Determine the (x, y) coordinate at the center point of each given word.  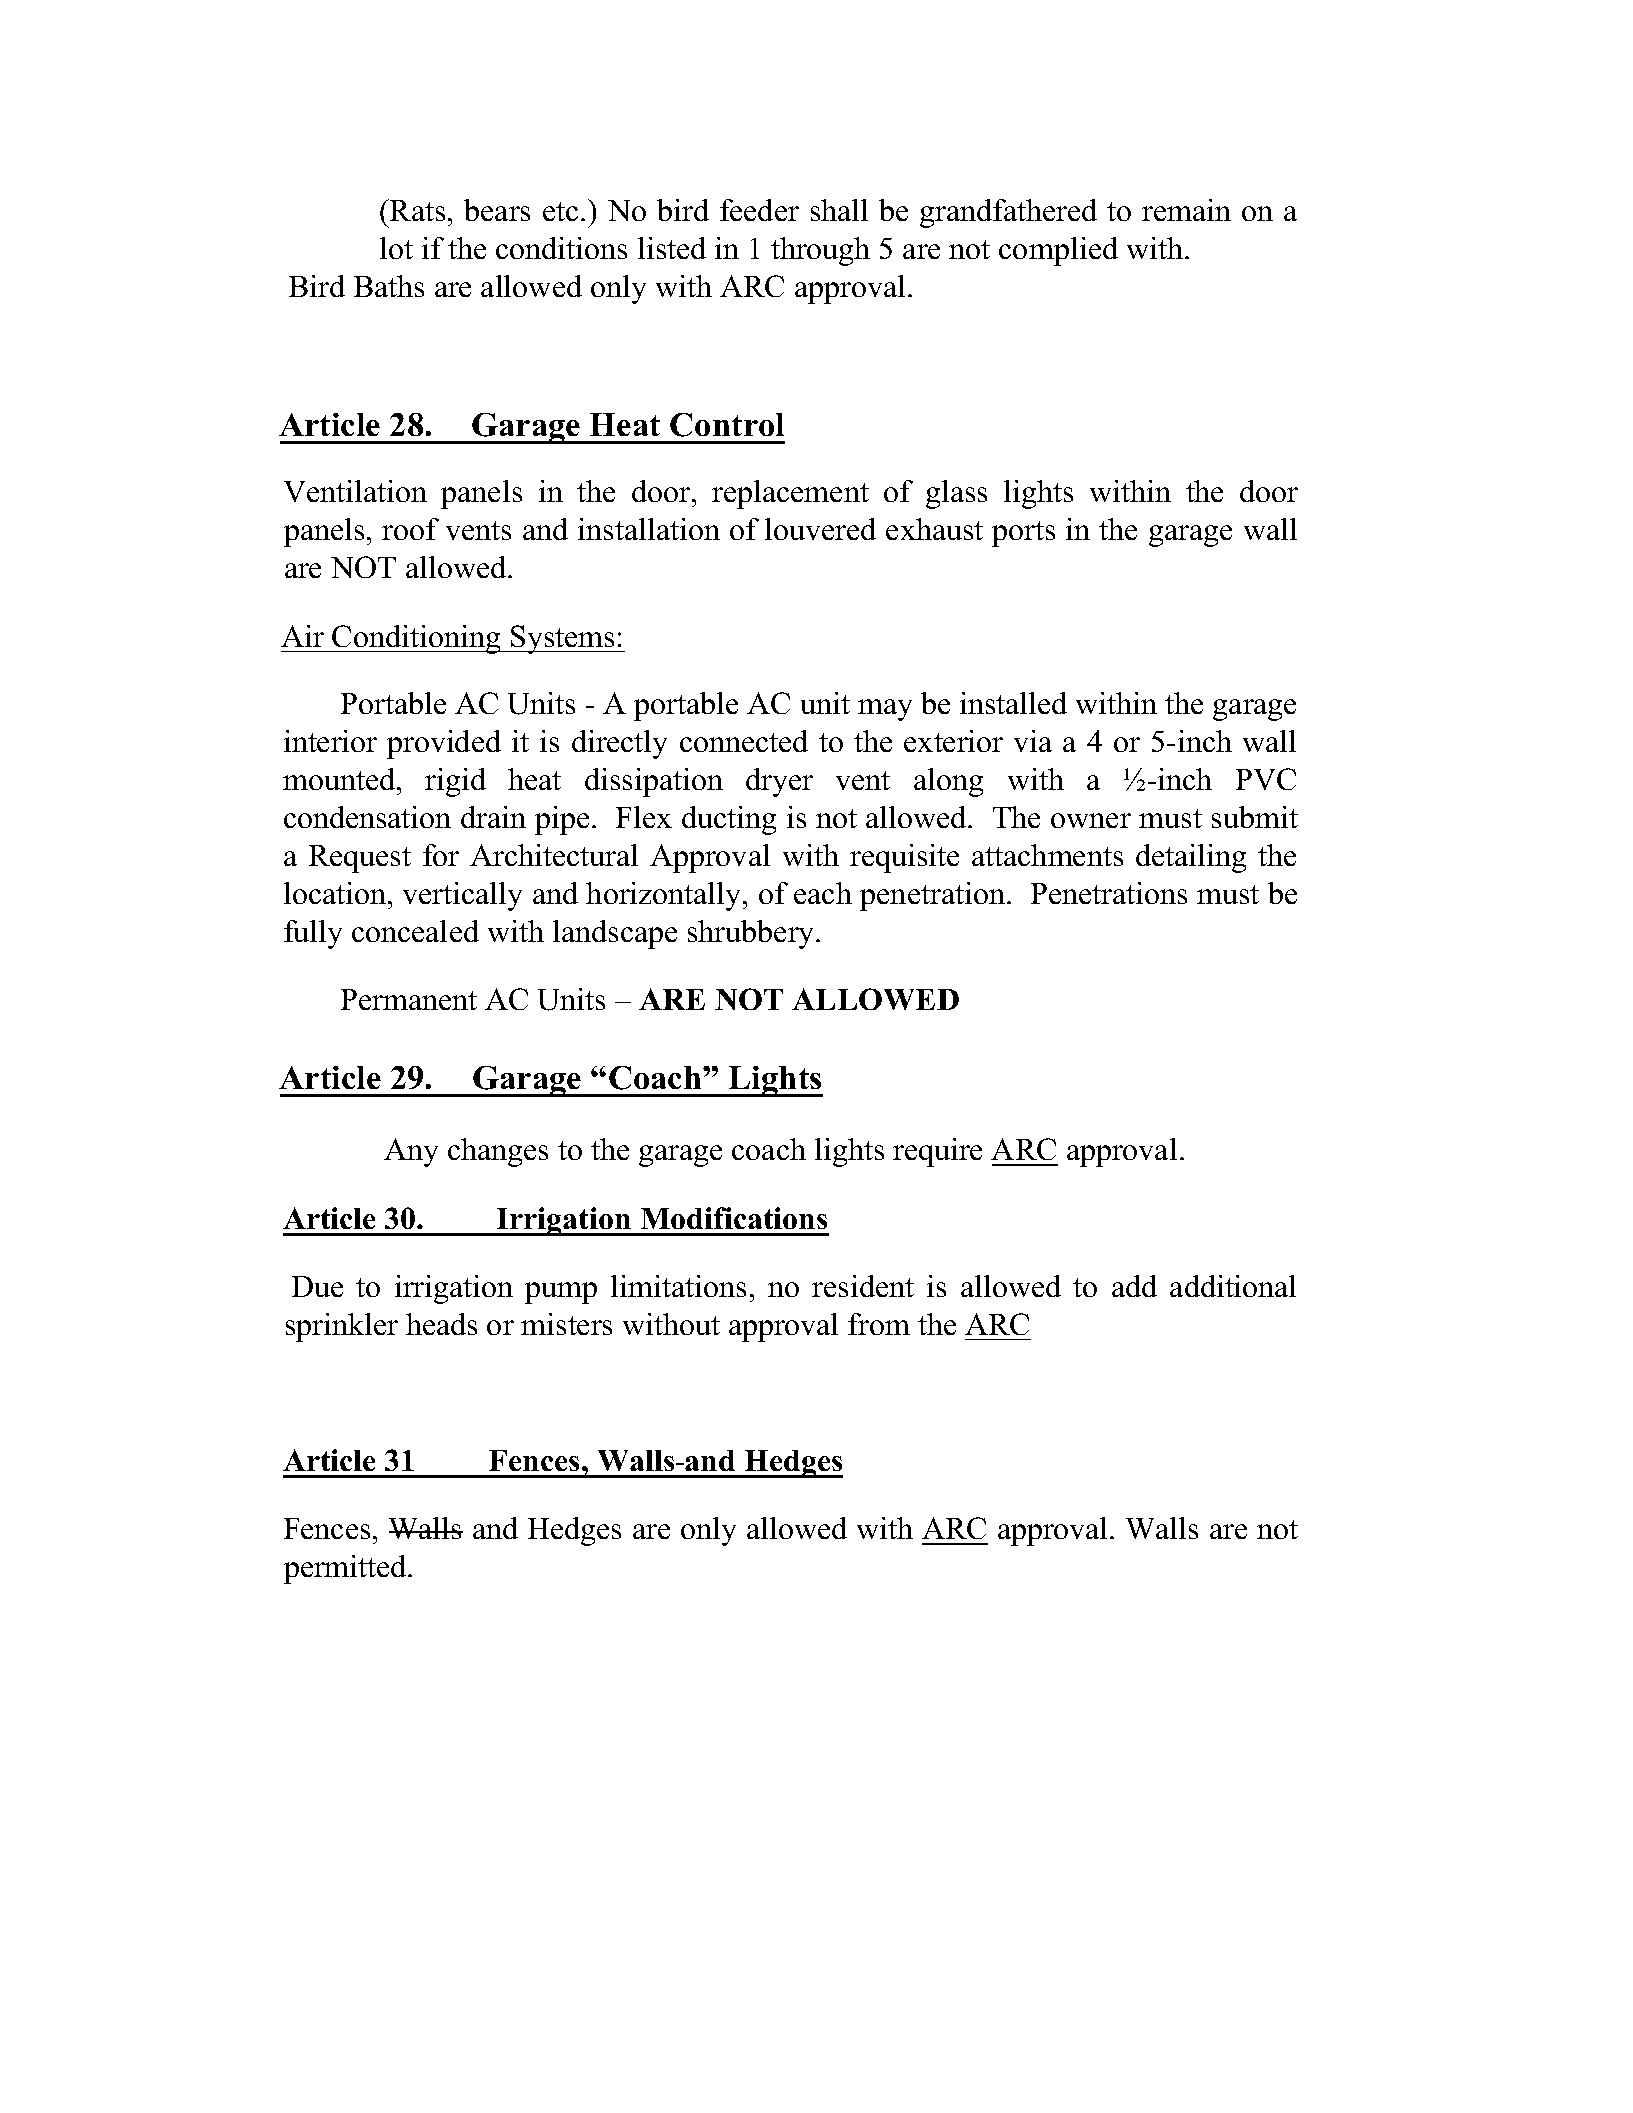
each (823, 893)
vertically (462, 896)
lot (396, 248)
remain (1186, 210)
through (820, 251)
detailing (1191, 858)
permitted (347, 1569)
